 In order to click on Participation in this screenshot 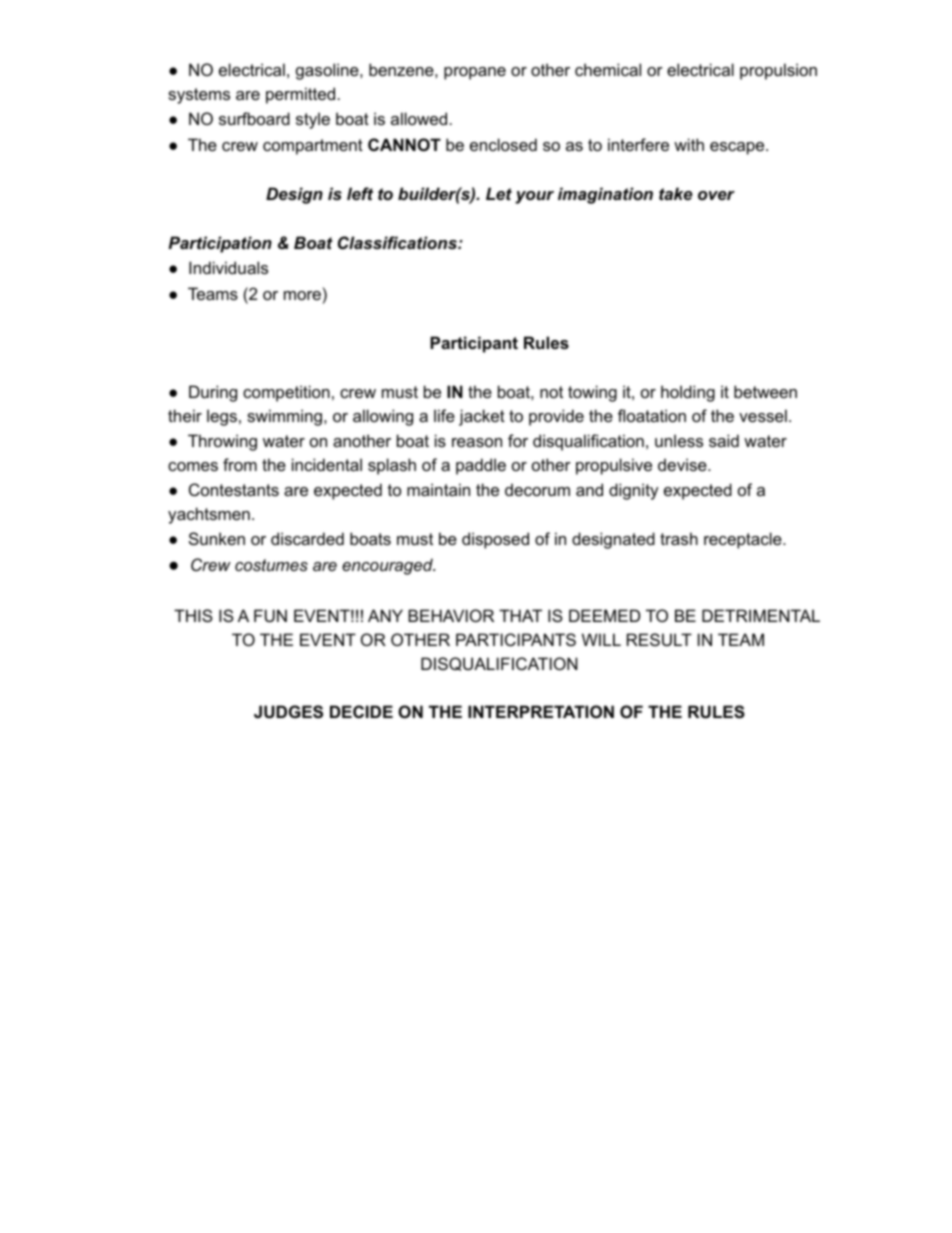, I will do `click(220, 244)`.
